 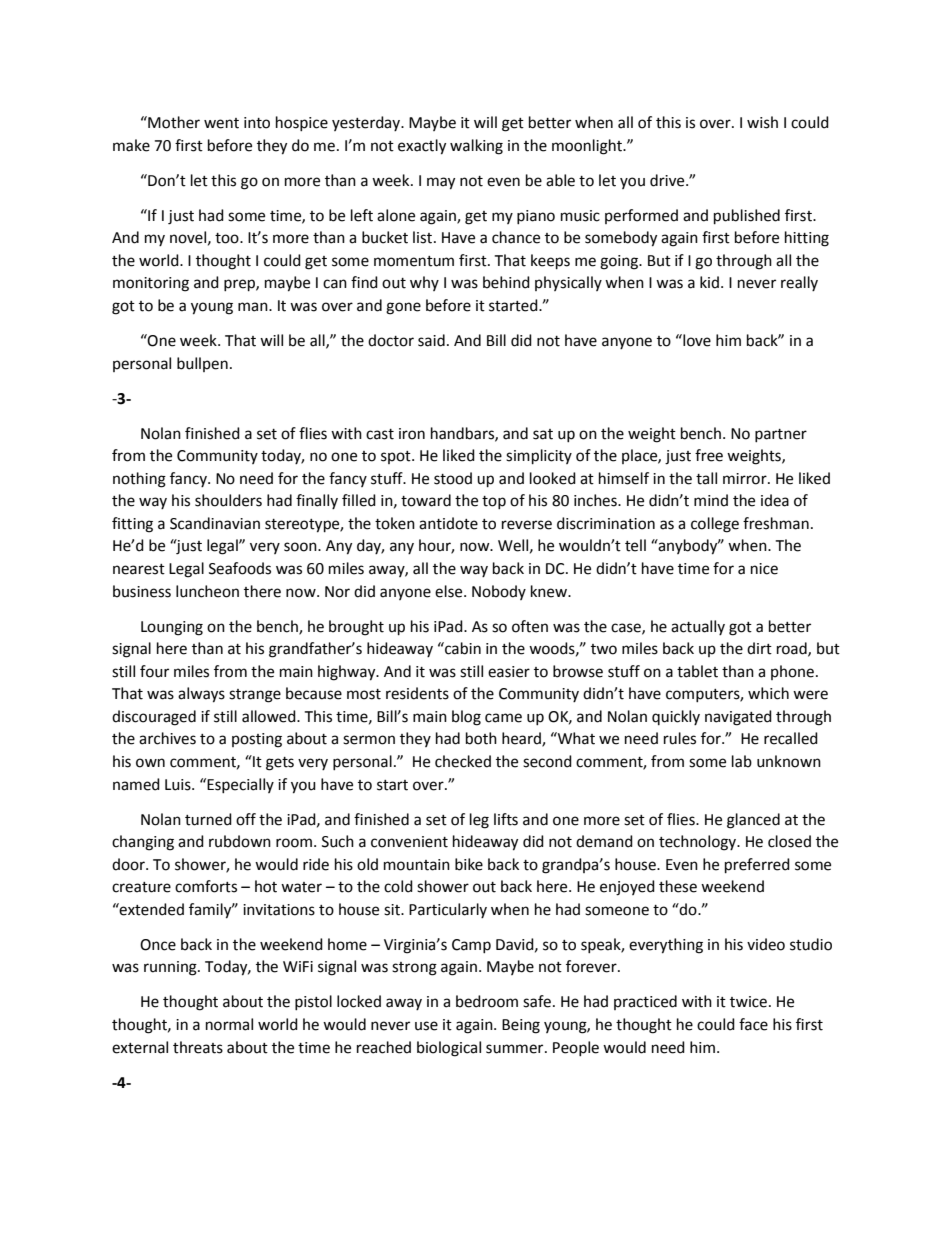 I want to click on went, so click(x=221, y=123).
